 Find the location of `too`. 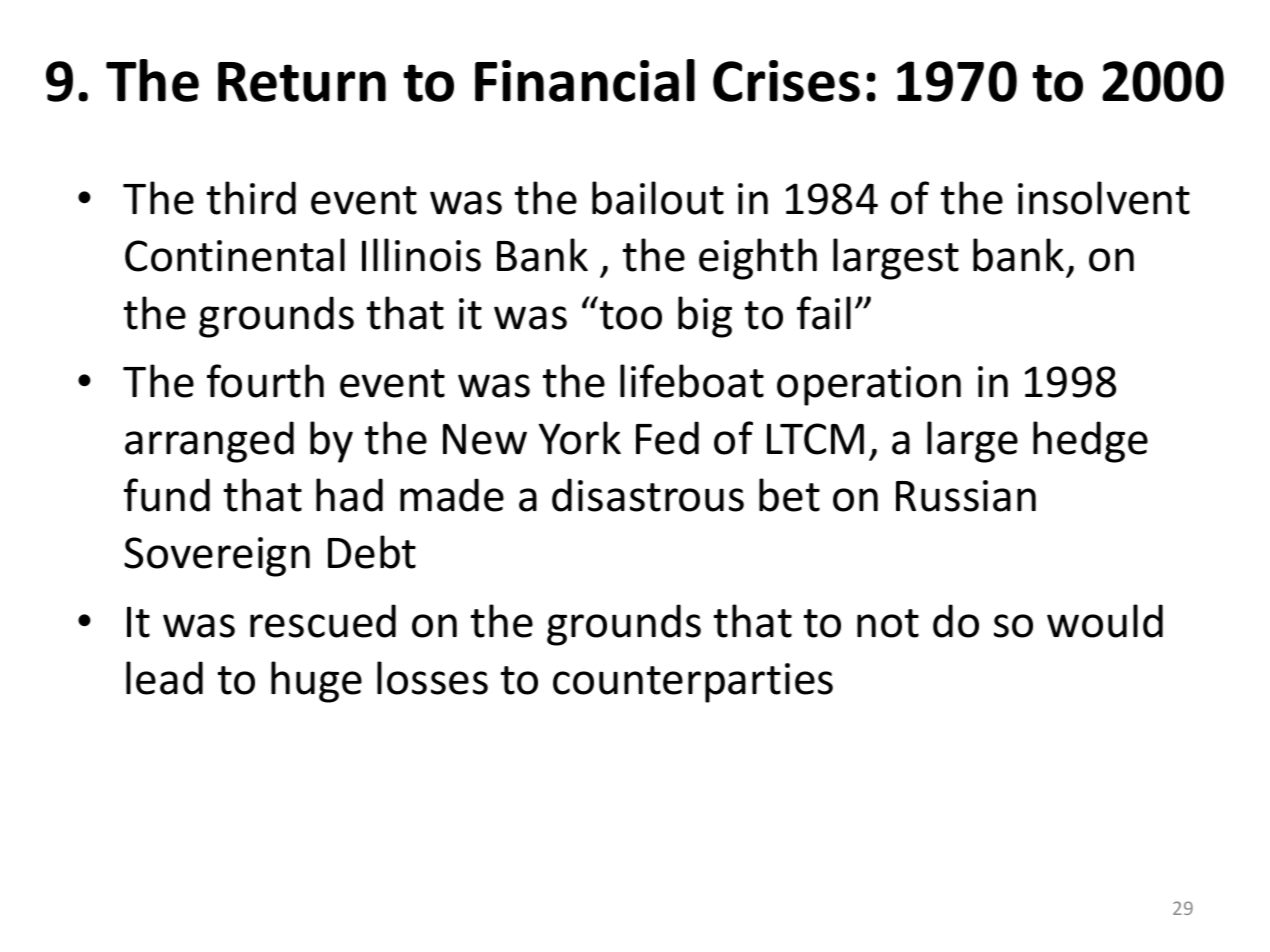

too is located at coordinates (630, 315).
